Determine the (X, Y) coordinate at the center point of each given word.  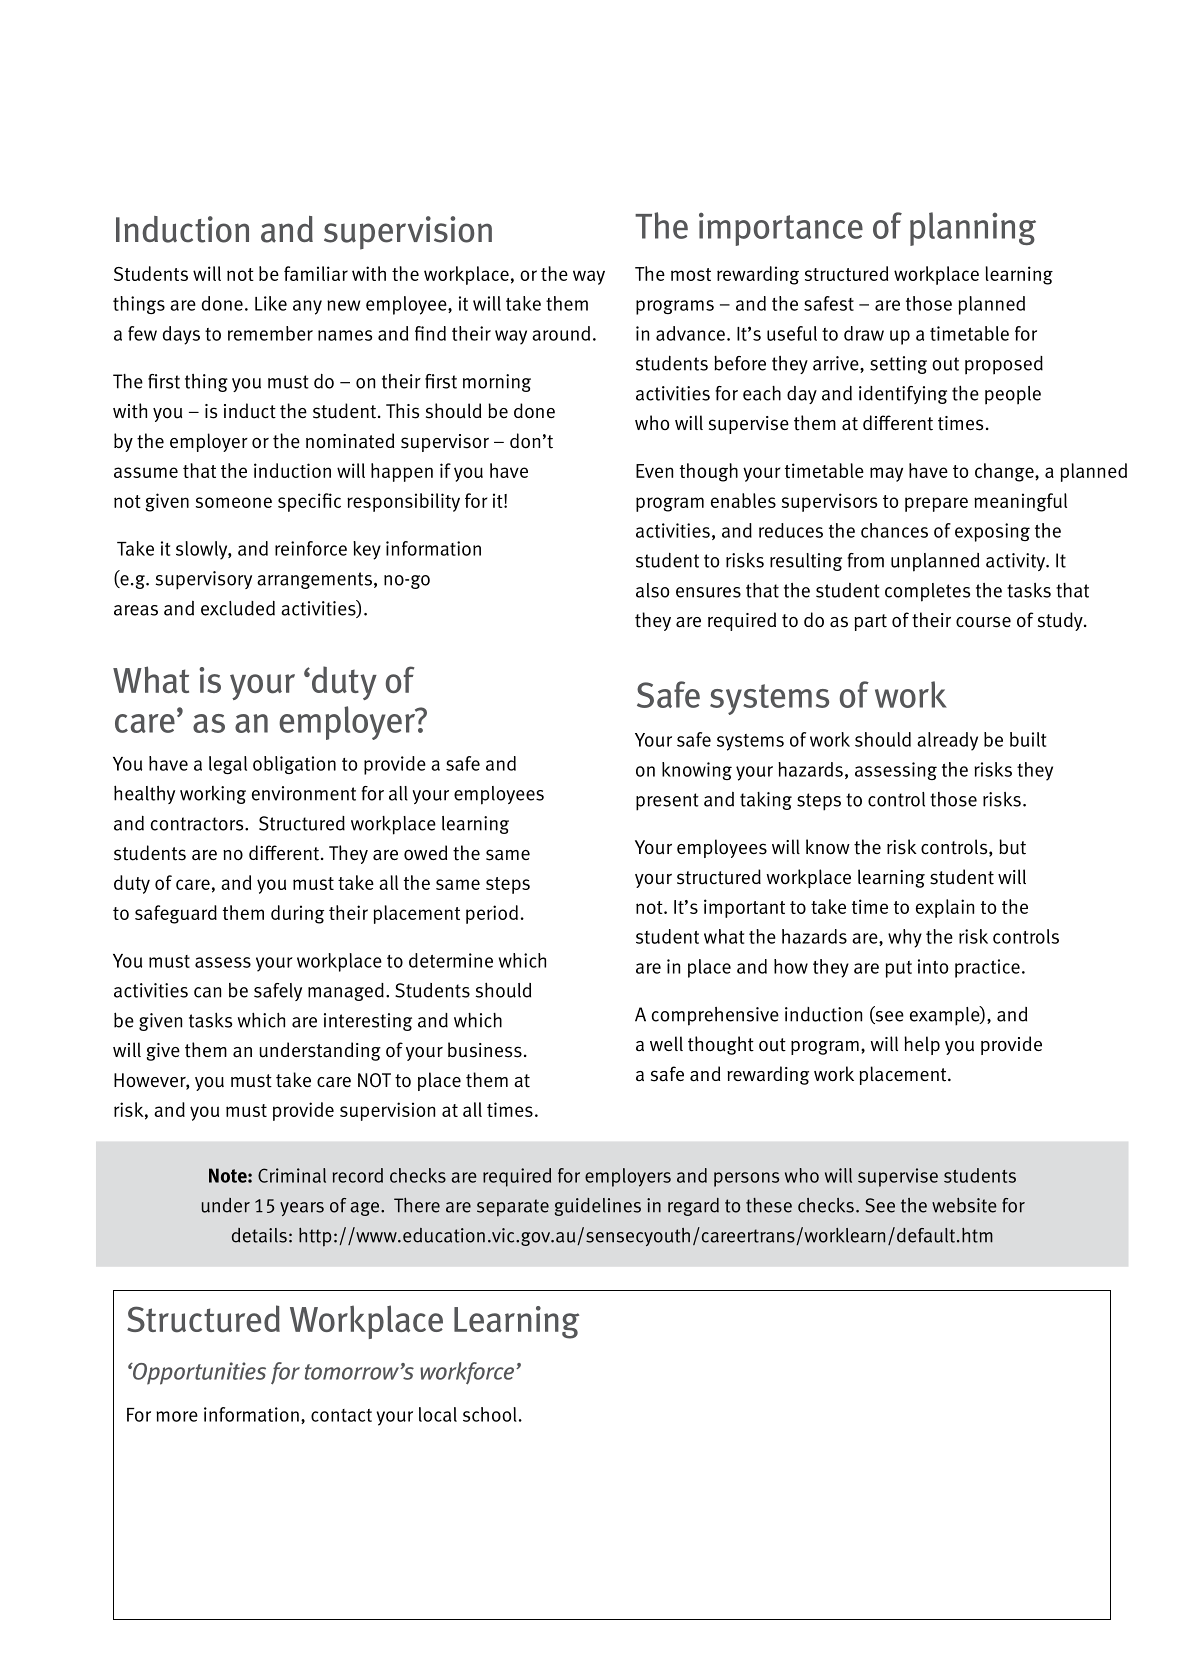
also (653, 590)
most (691, 274)
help (922, 1045)
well (666, 1043)
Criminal (292, 1175)
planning (973, 229)
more (177, 1416)
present (667, 802)
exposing (992, 532)
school (490, 1414)
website (964, 1205)
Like (271, 303)
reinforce (311, 548)
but (1012, 847)
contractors (198, 824)
